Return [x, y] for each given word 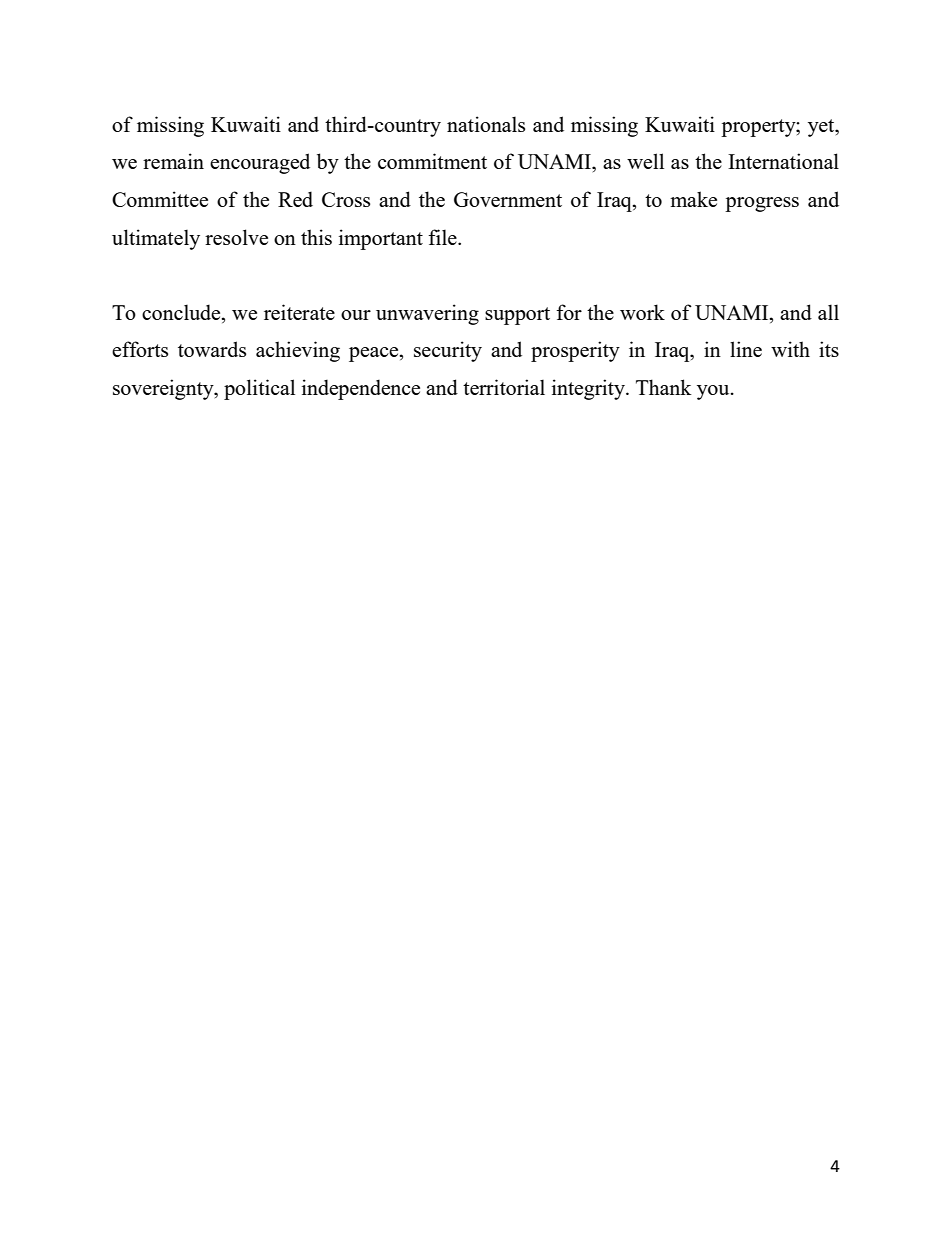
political [259, 389]
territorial [504, 387]
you [714, 392]
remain [173, 161]
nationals [486, 124]
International [783, 161]
